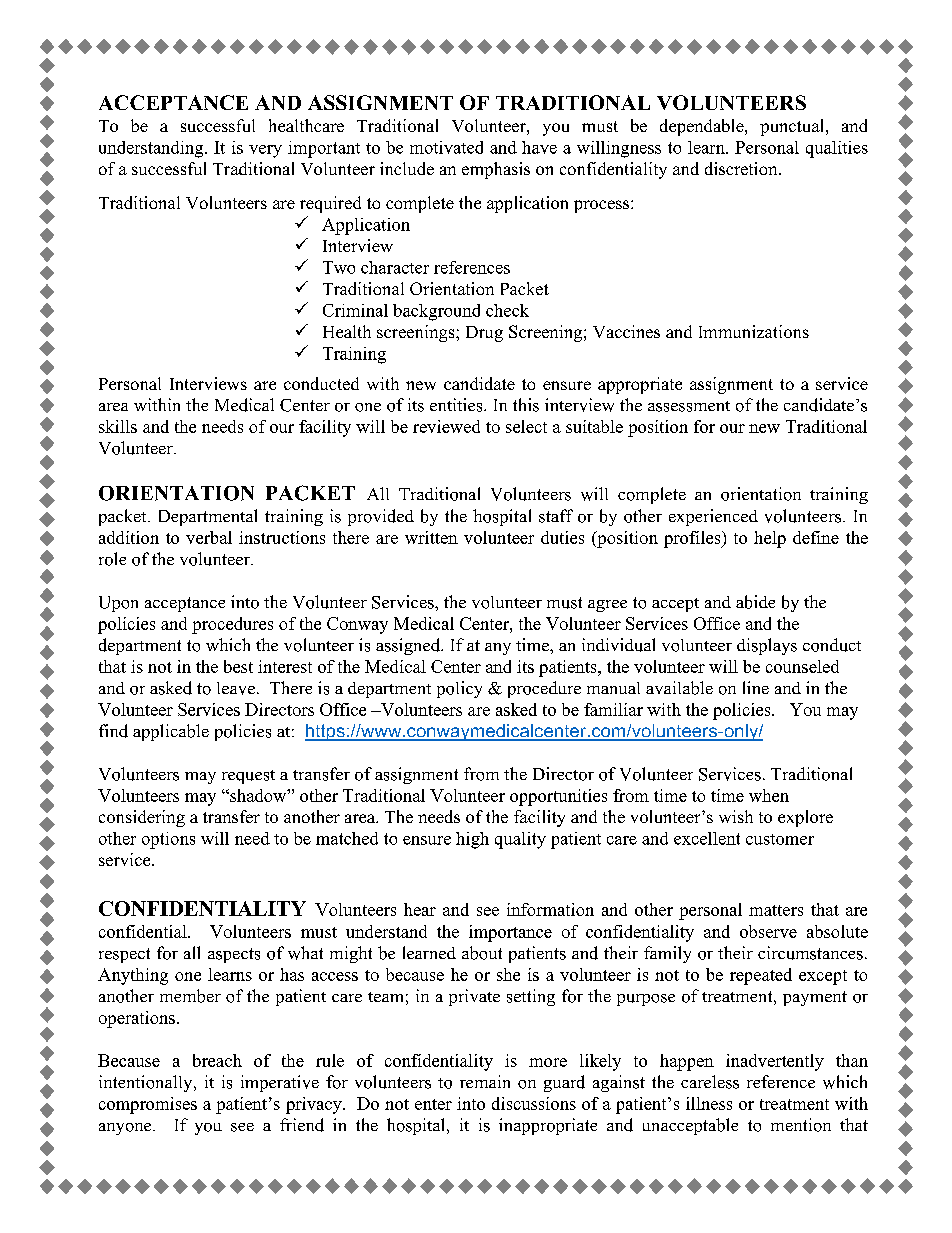 The height and width of the image is (1233, 952). Describe the element at coordinates (769, 795) in the image. I see `when` at that location.
